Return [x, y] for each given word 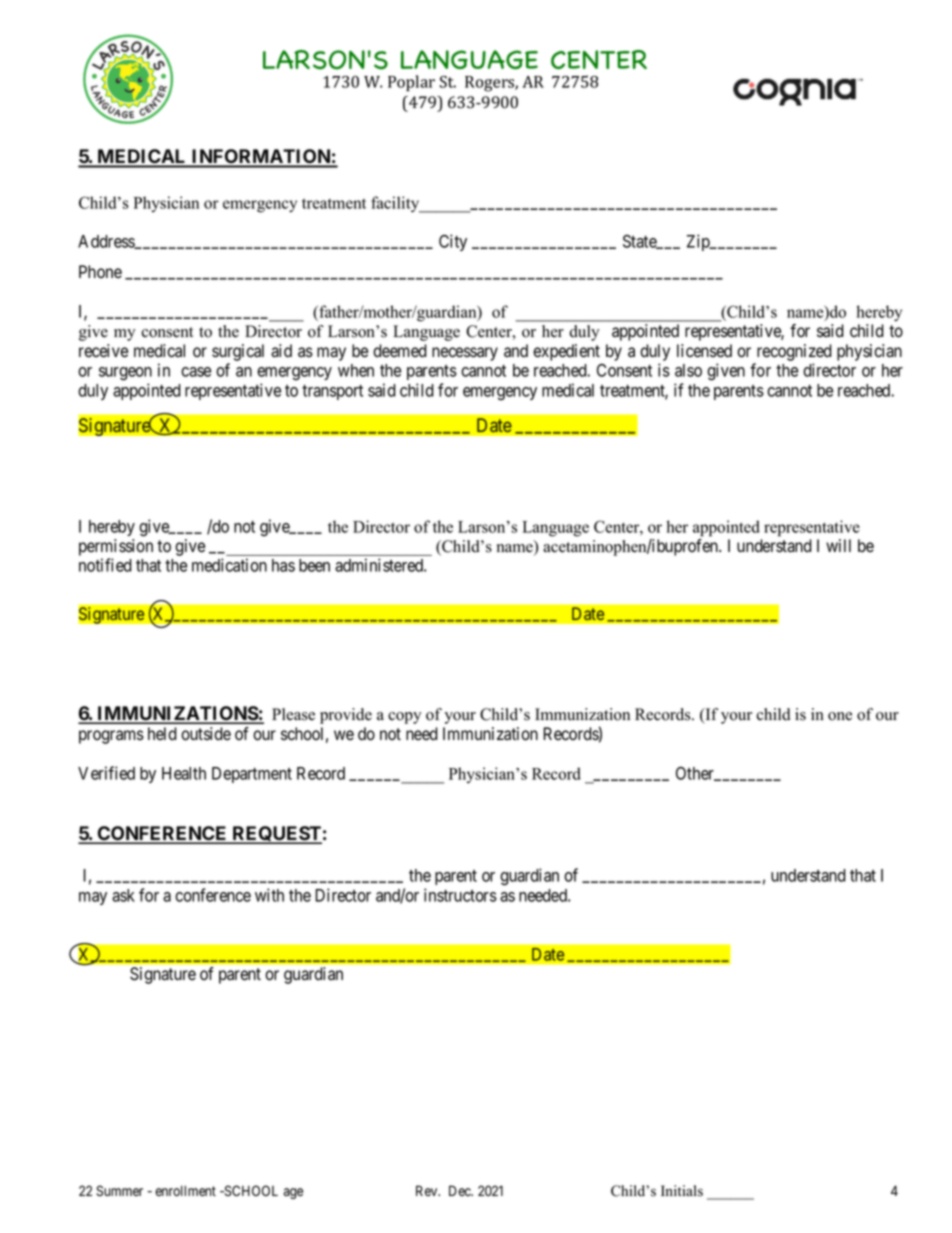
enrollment [185, 1191]
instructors [460, 895]
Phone [100, 272]
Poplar [411, 83]
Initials [682, 1191]
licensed [704, 351]
